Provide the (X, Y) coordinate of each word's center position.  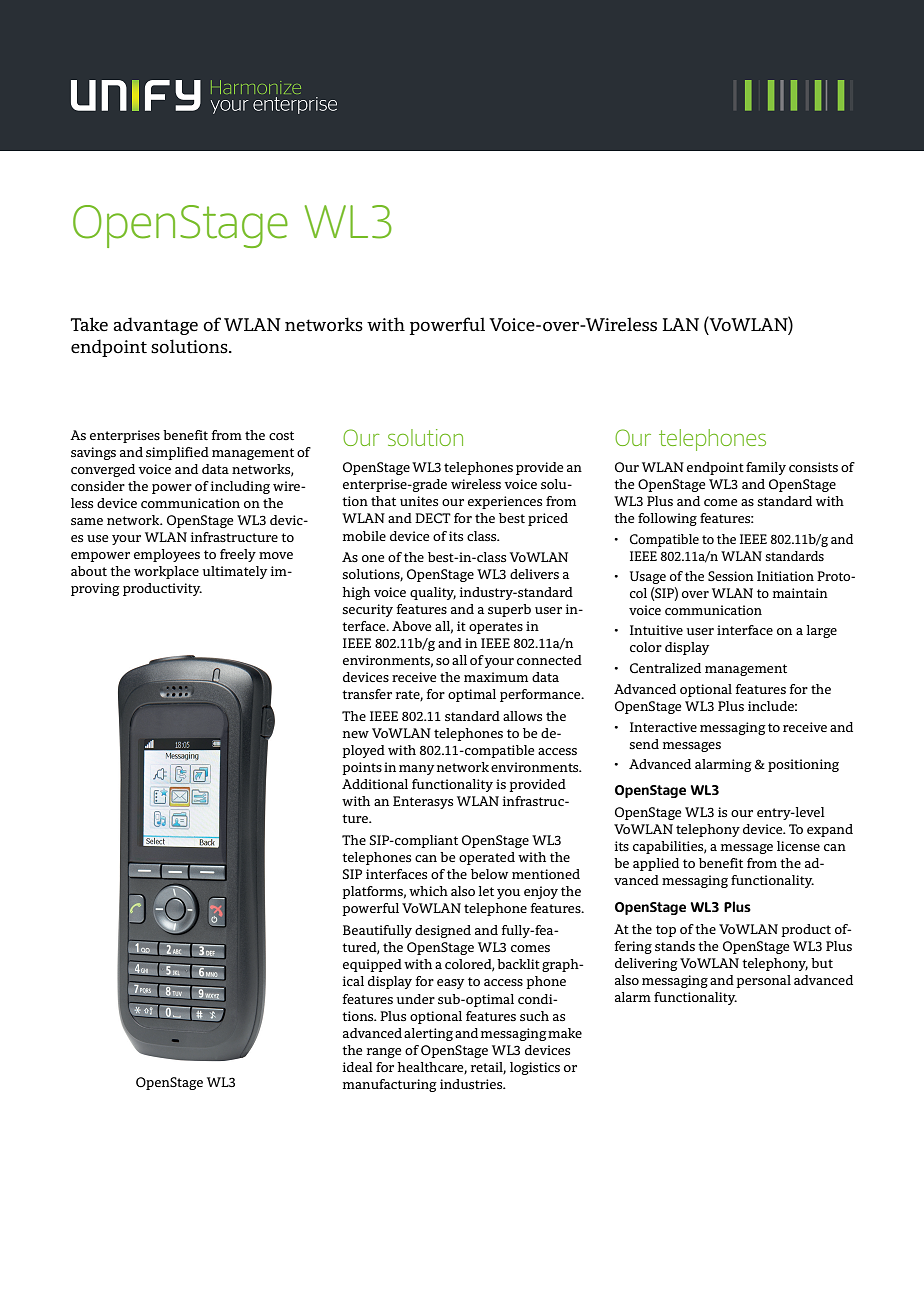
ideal (358, 1067)
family (766, 468)
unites (419, 501)
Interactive (663, 727)
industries (472, 1084)
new (356, 734)
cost (281, 435)
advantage (155, 326)
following (667, 519)
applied (656, 864)
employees (167, 555)
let (486, 891)
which (428, 891)
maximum (496, 677)
